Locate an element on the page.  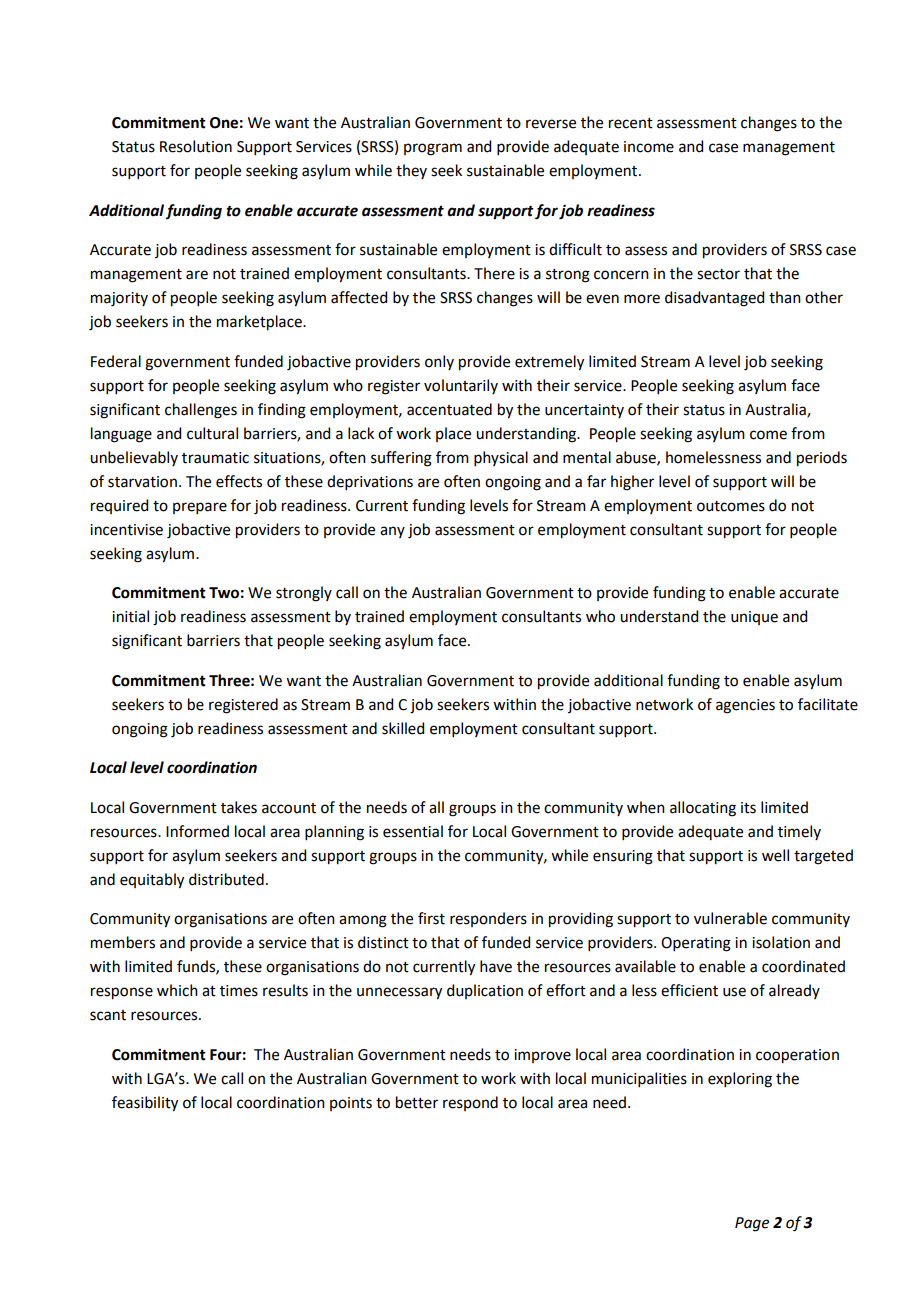
program is located at coordinates (433, 149).
